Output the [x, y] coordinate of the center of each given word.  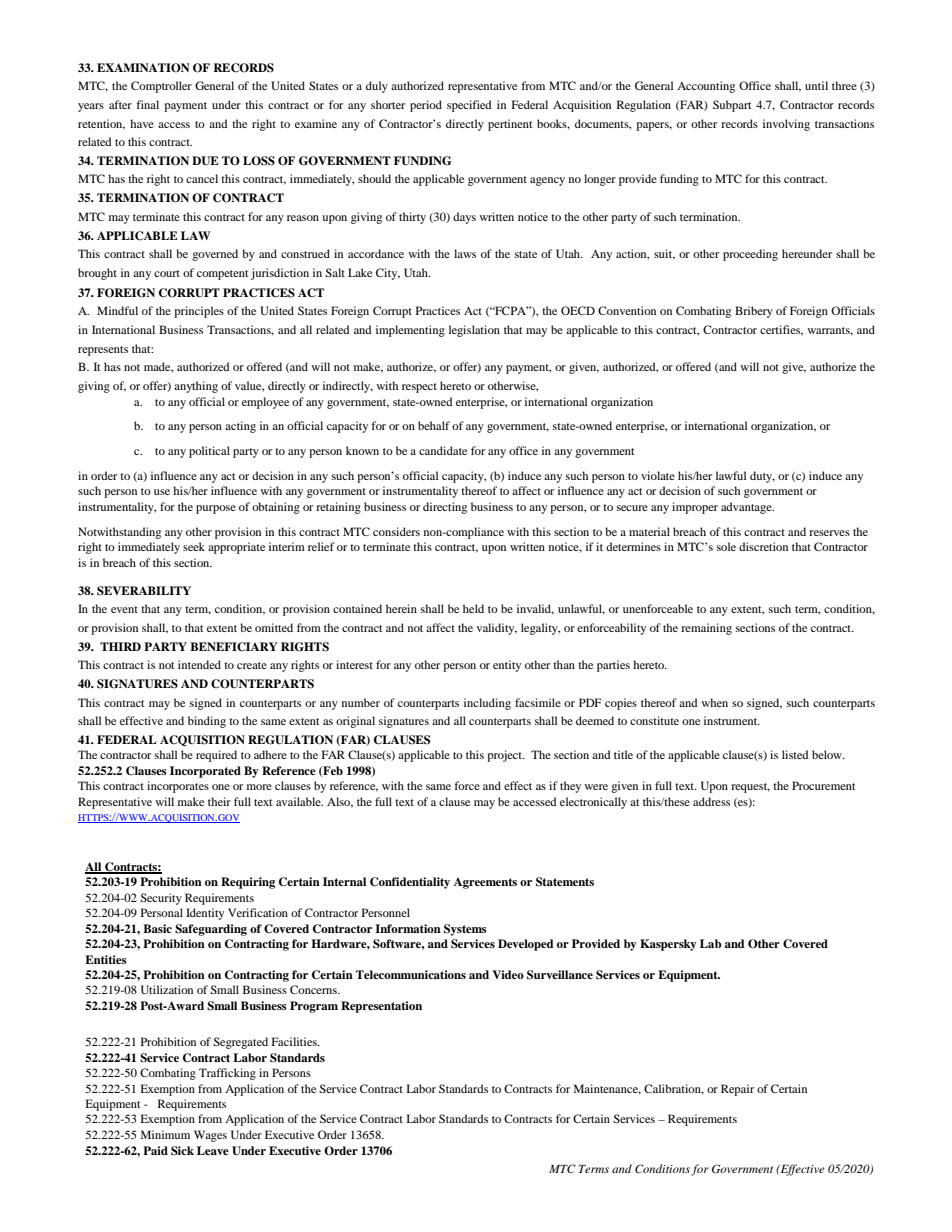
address [711, 801]
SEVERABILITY [144, 591]
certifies [781, 330]
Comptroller [161, 87]
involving [786, 125]
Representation [381, 1007]
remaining [706, 629]
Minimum [165, 1134]
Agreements [485, 883]
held [473, 608]
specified [469, 106]
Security [161, 899]
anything [196, 387]
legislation [474, 331]
